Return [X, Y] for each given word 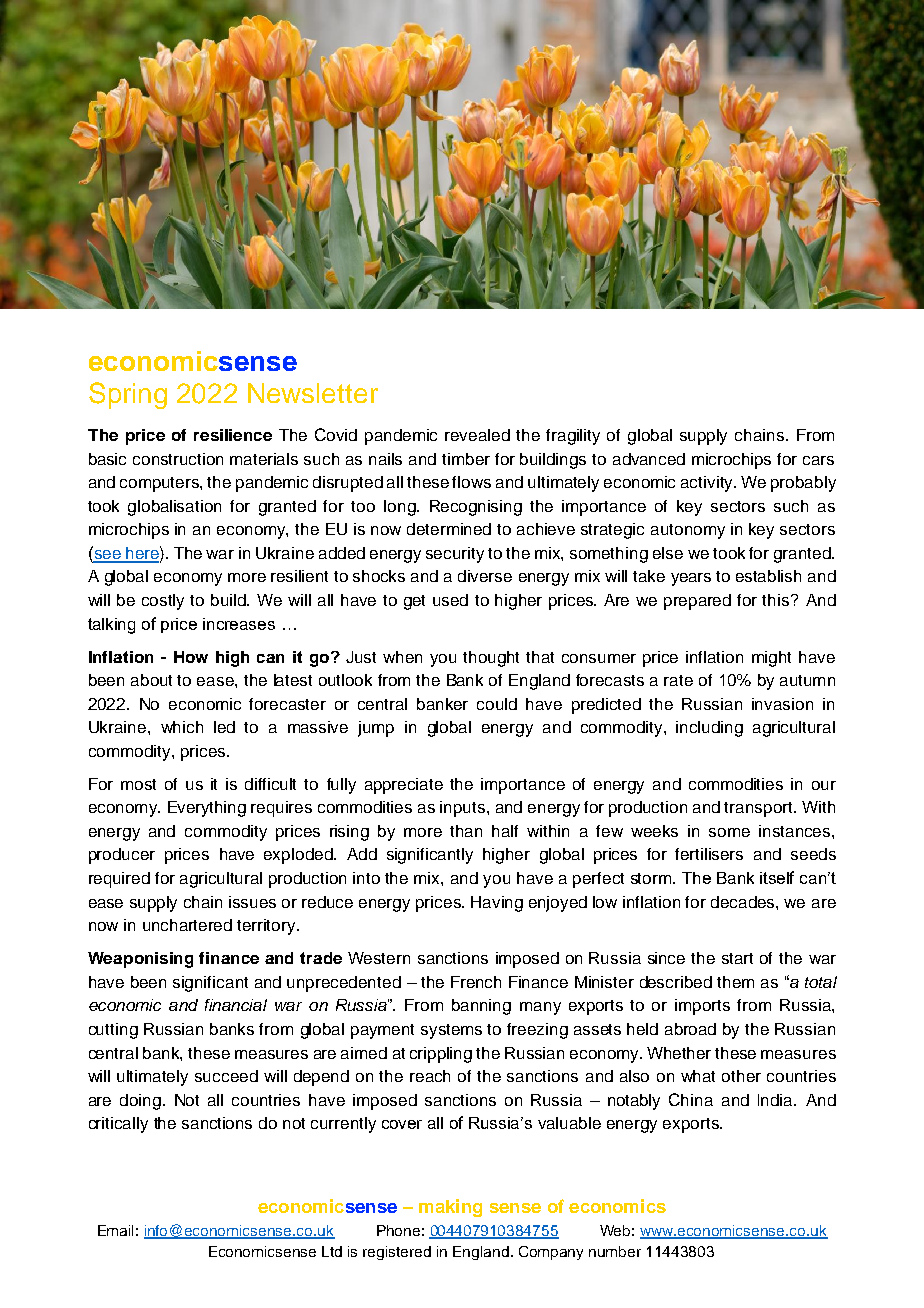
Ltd [332, 1251]
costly [163, 602]
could [497, 704]
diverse [485, 576]
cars [818, 460]
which [182, 727]
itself [777, 877]
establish [768, 576]
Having [497, 904]
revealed [477, 435]
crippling [441, 1055]
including [709, 729]
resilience [233, 435]
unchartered [187, 925]
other [741, 1076]
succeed [226, 1076]
